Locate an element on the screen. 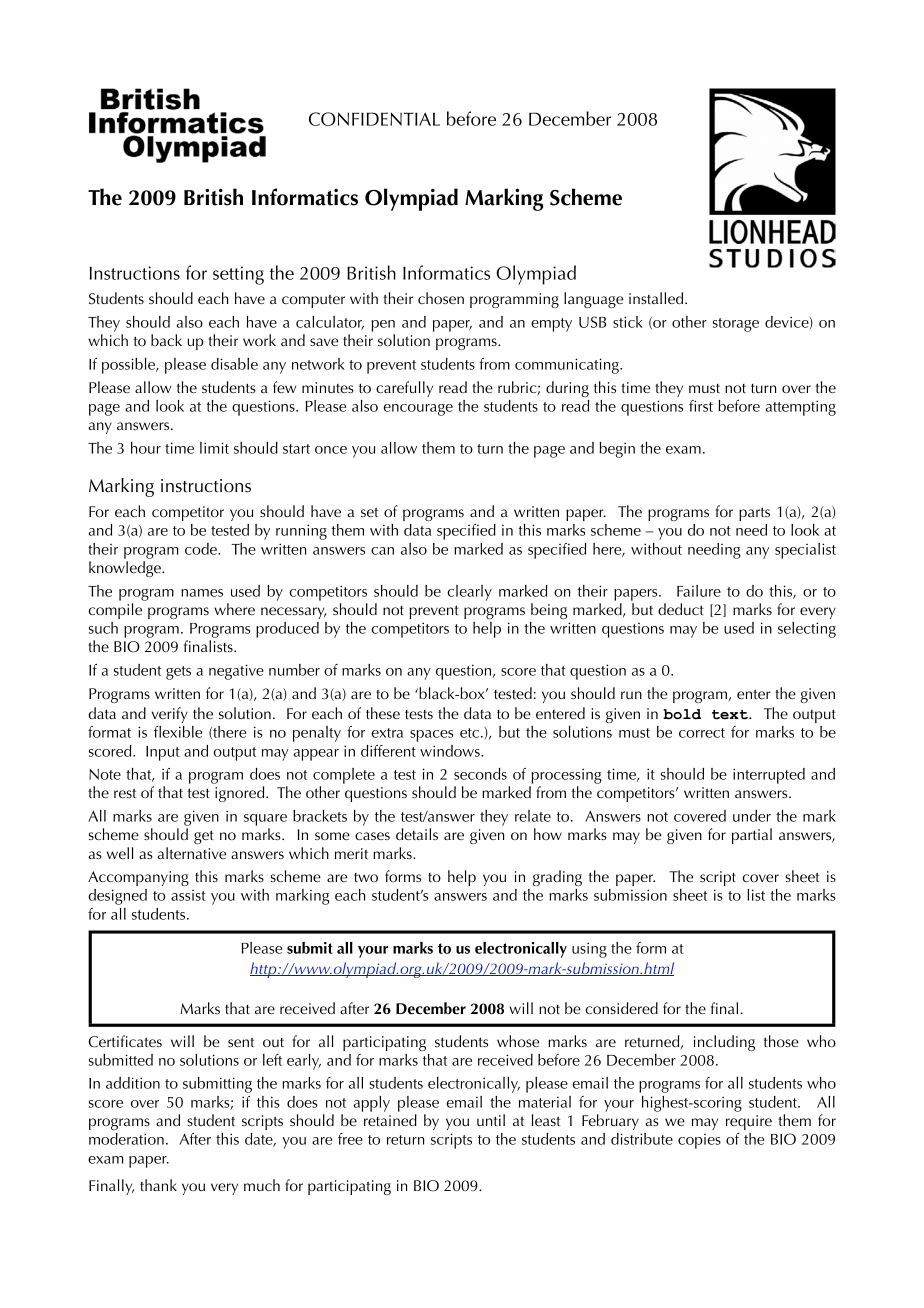  setting is located at coordinates (238, 275).
